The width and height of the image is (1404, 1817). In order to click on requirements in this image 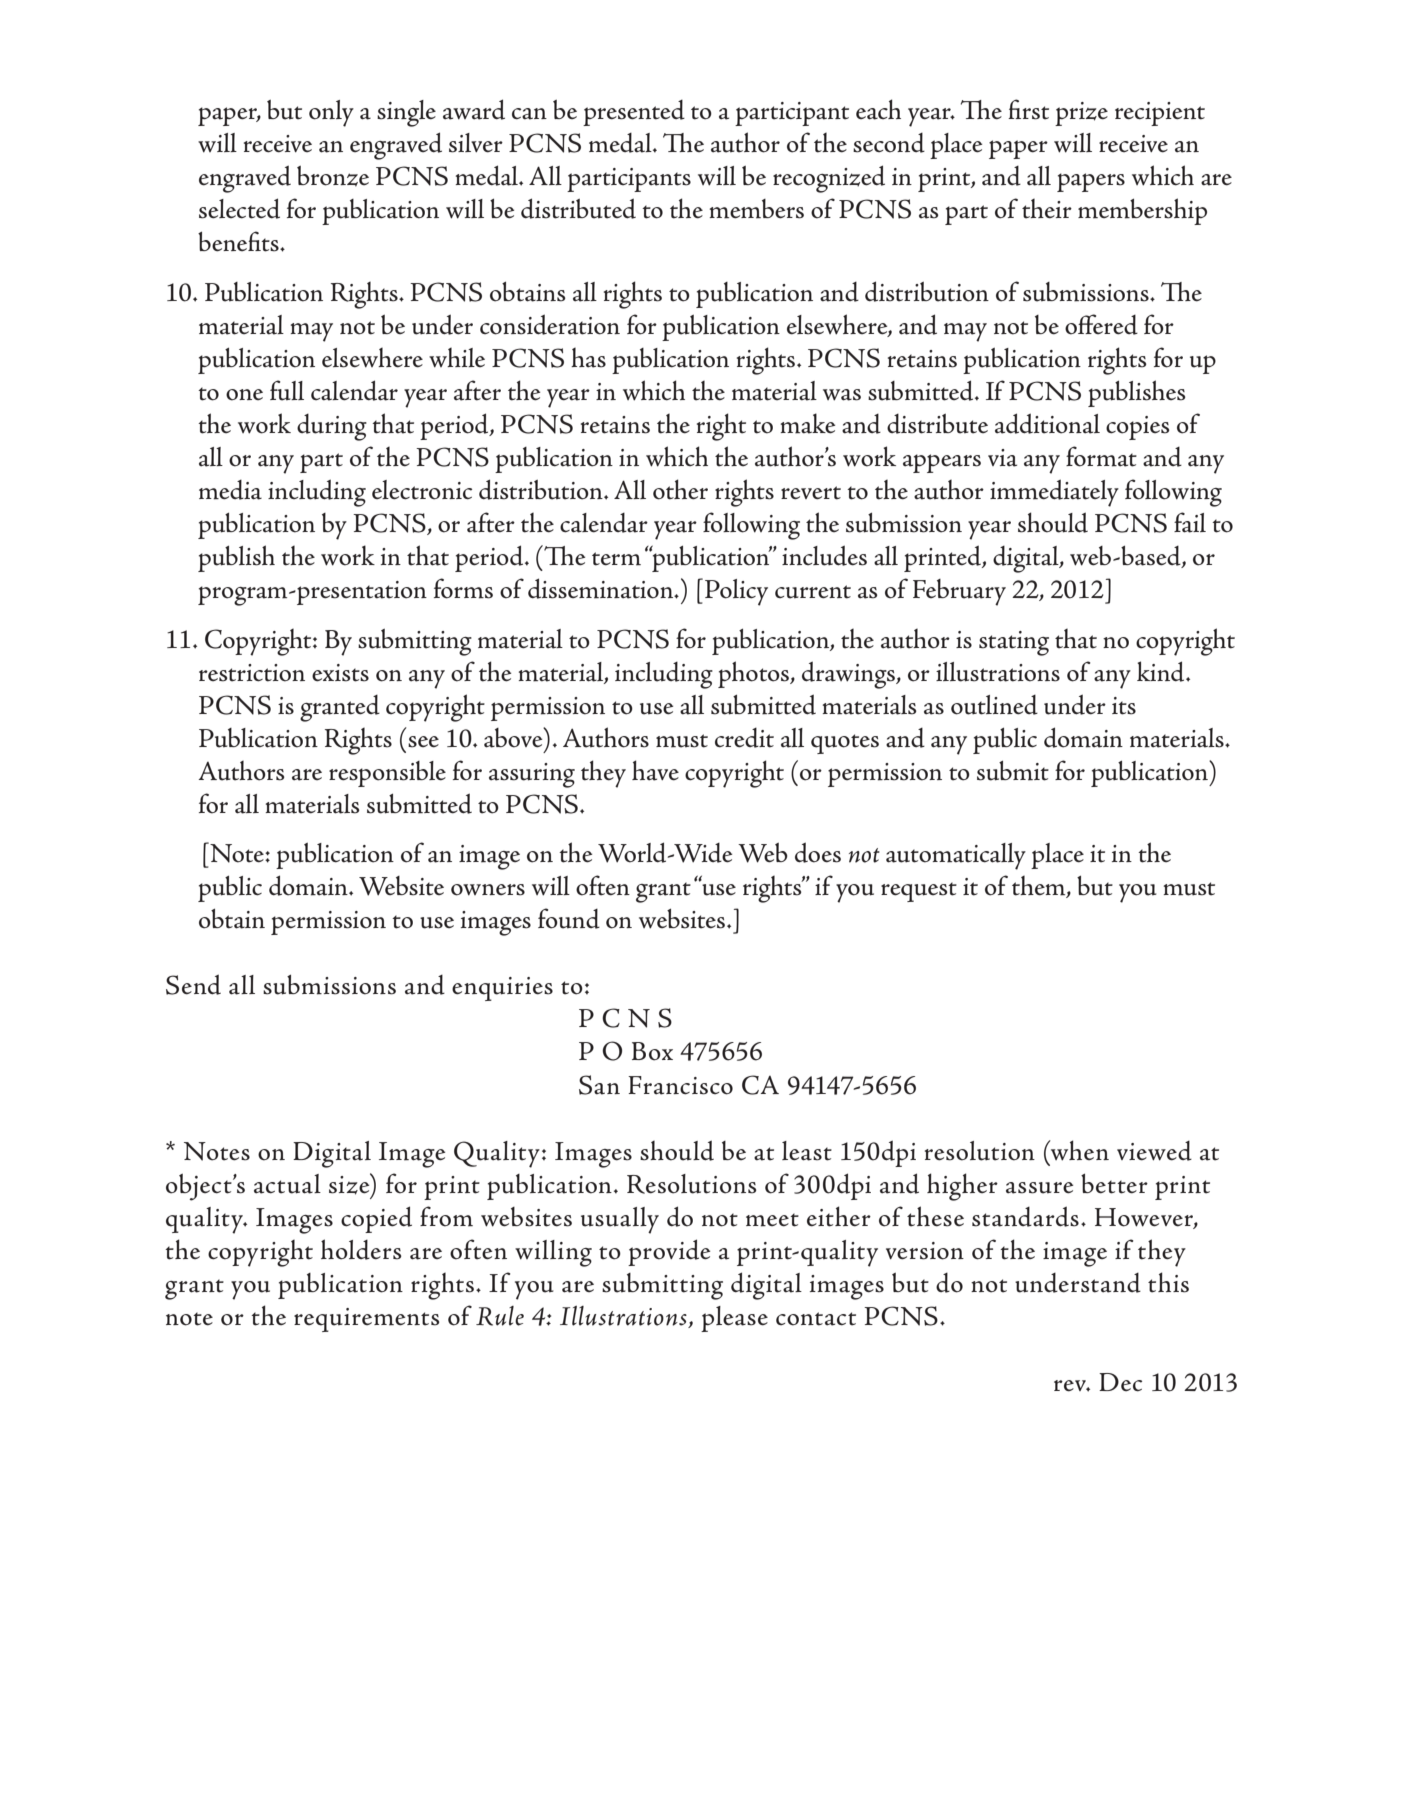, I will do `click(367, 1320)`.
